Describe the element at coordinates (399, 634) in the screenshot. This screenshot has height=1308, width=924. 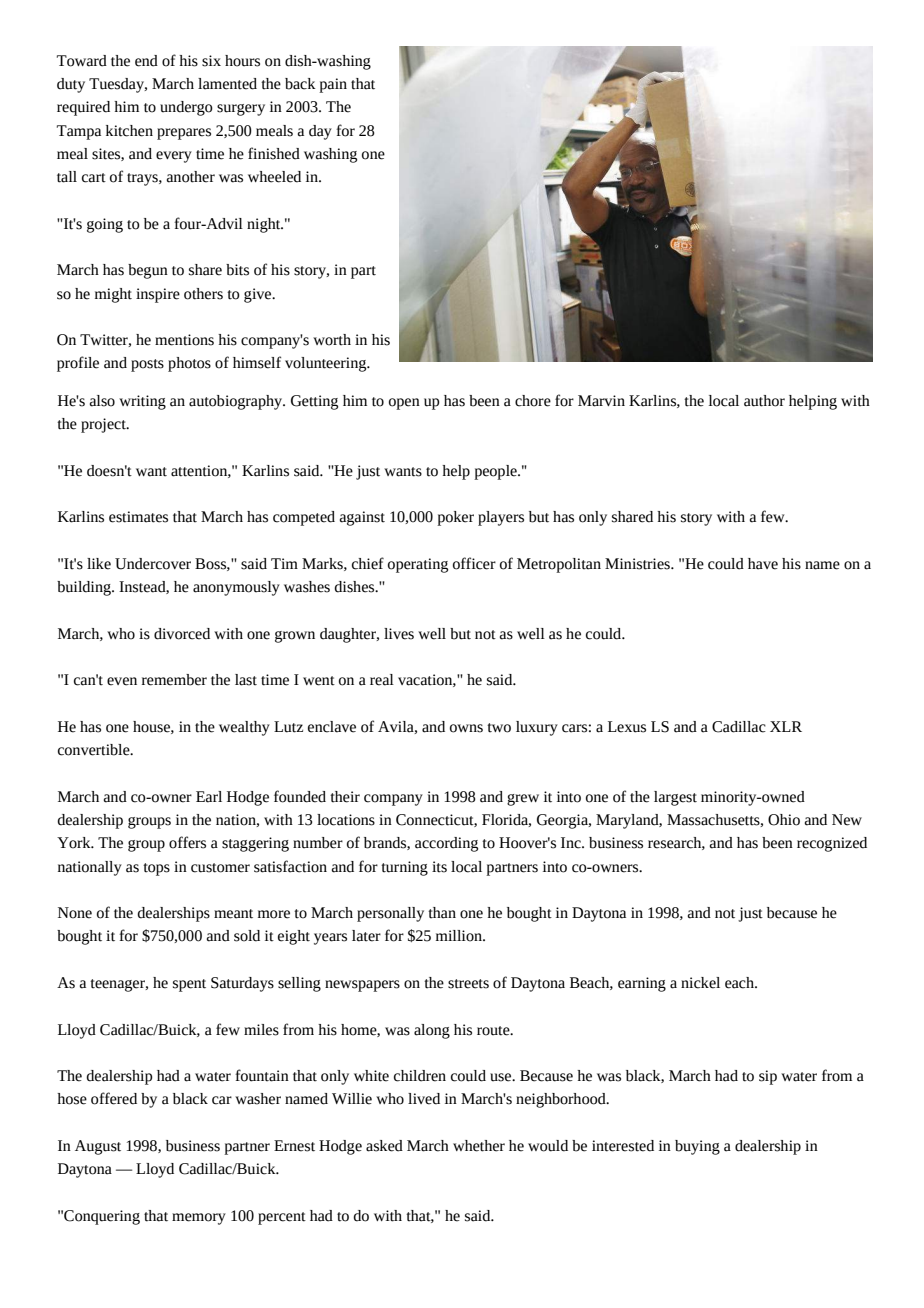
I see `lives` at that location.
